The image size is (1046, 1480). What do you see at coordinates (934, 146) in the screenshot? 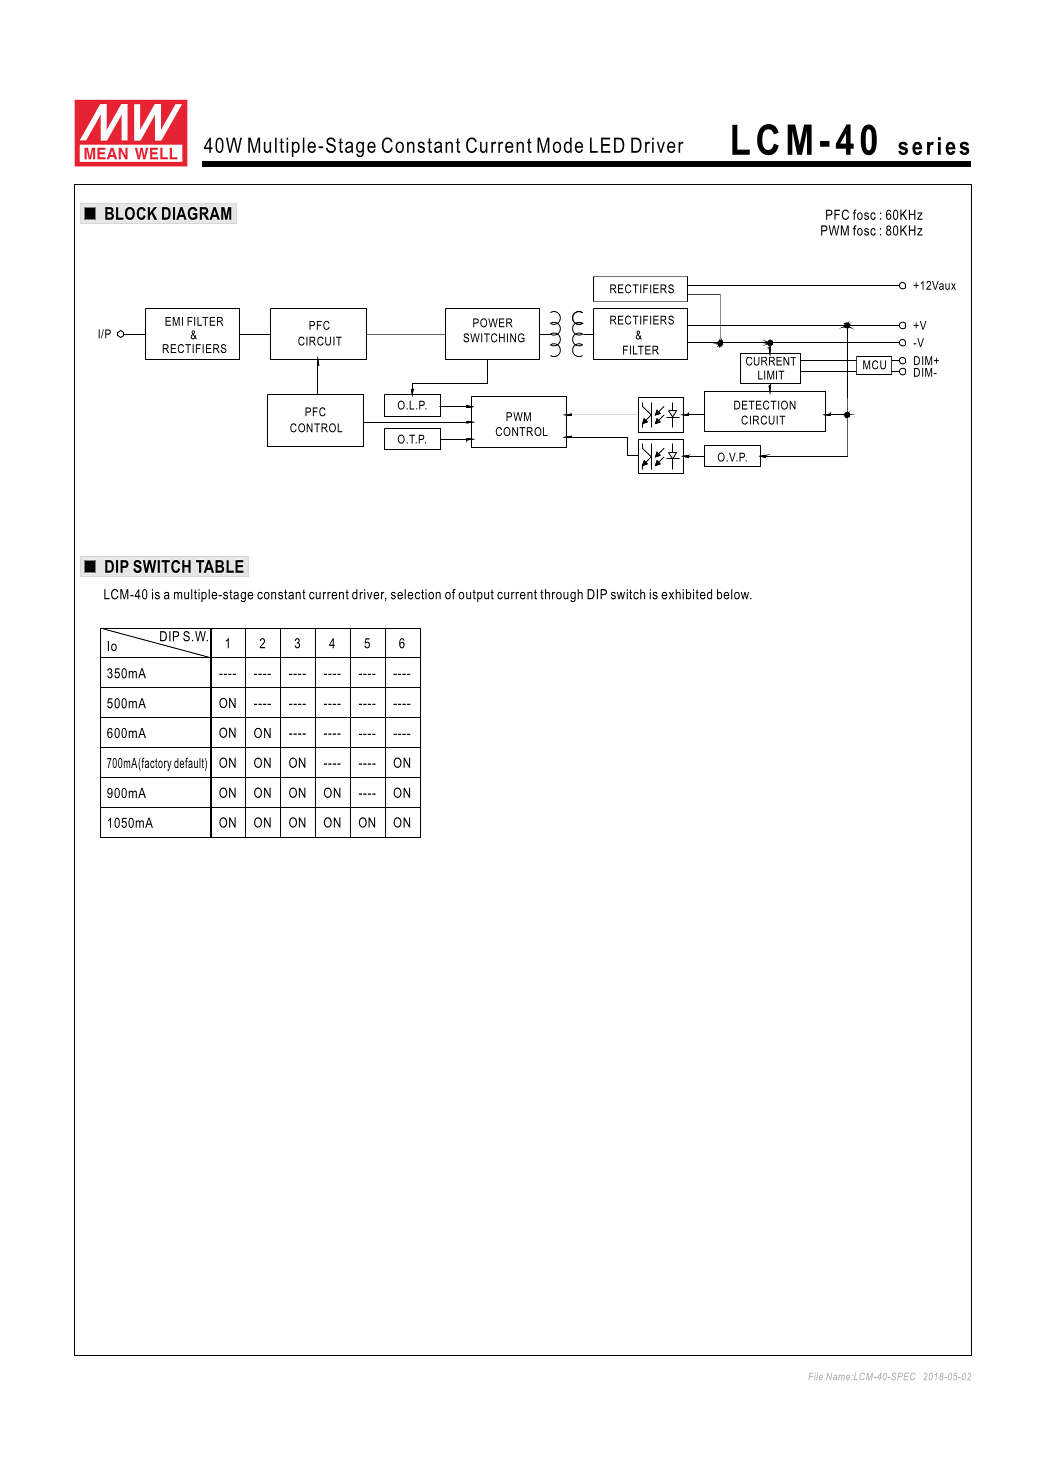
I see `series` at bounding box center [934, 146].
